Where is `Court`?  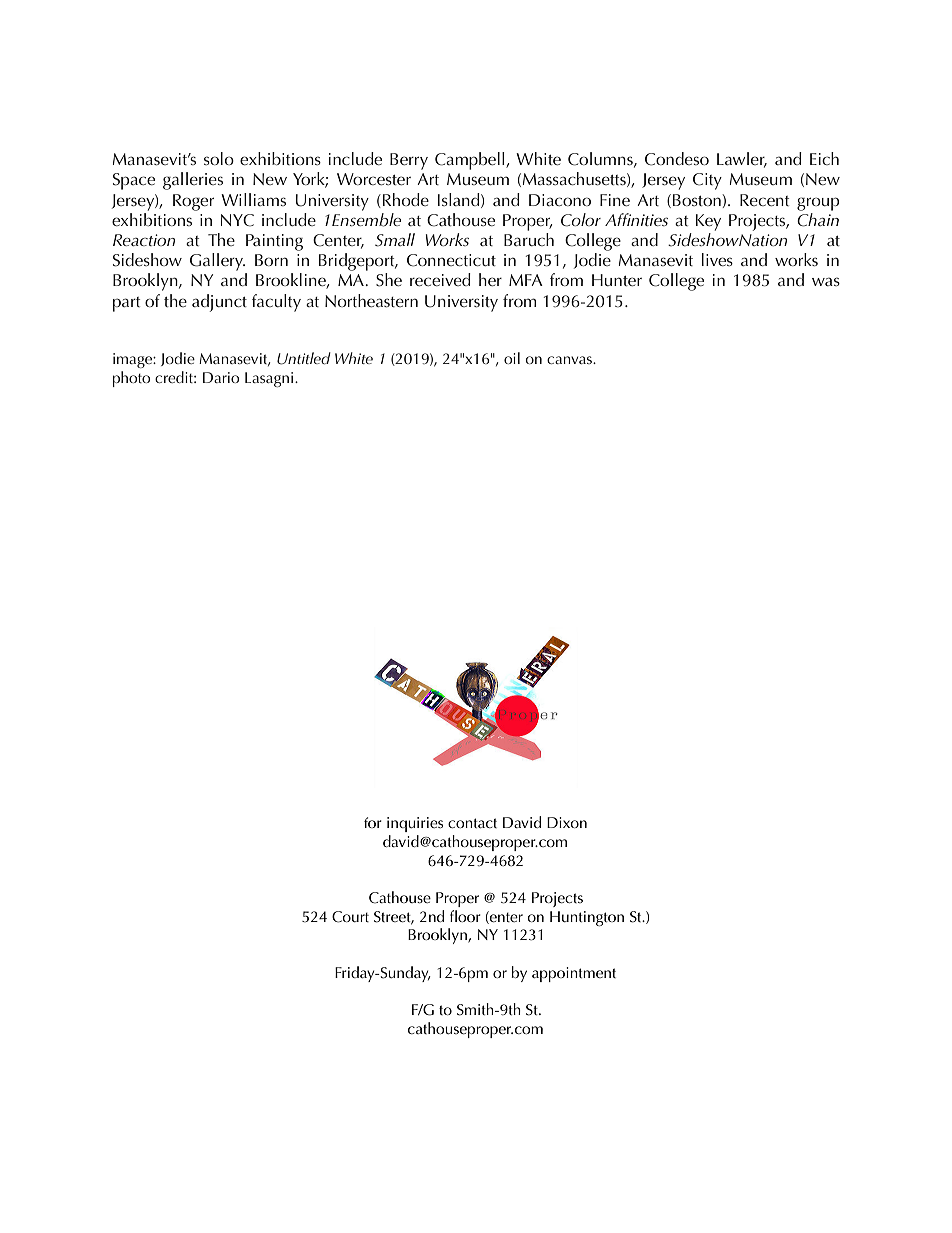
Court is located at coordinates (350, 917).
